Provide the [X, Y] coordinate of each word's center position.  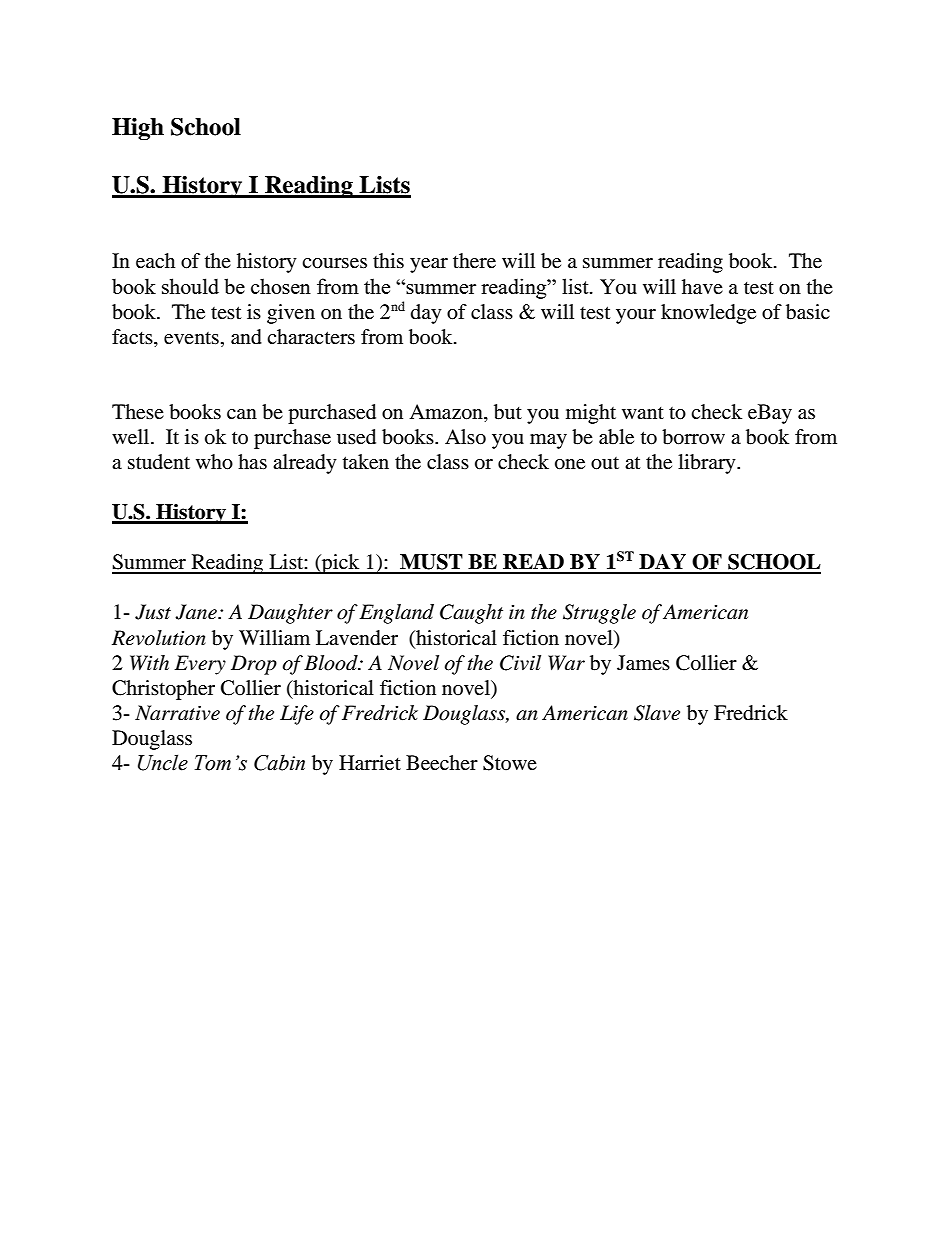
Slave [657, 713]
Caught [471, 614]
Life [297, 715]
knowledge [708, 314]
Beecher [442, 763]
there [474, 261]
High [138, 129]
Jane [197, 612]
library [708, 464]
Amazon [447, 413]
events [191, 338]
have [702, 287]
